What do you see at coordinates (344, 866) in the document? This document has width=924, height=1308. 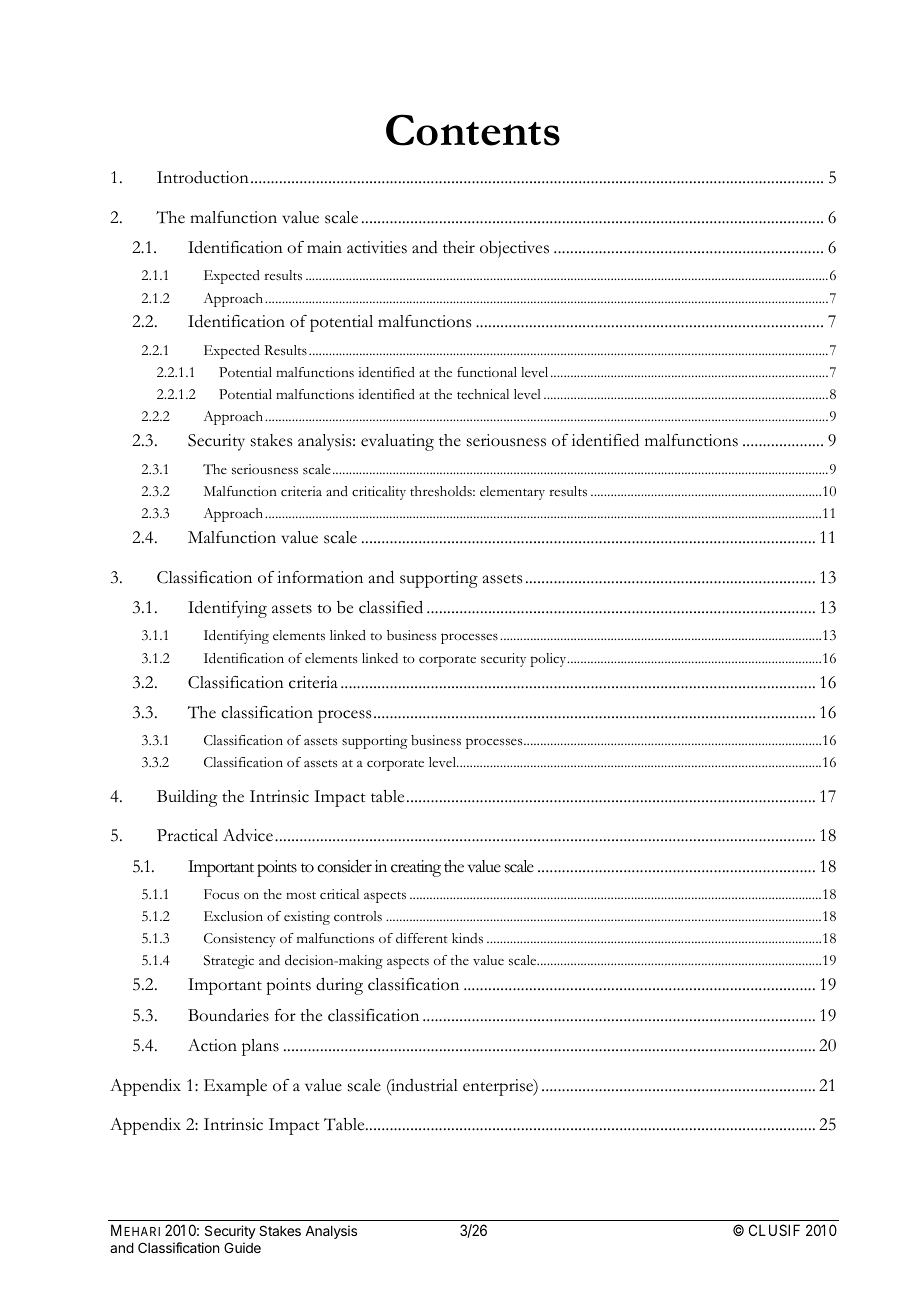 I see `consider` at bounding box center [344, 866].
